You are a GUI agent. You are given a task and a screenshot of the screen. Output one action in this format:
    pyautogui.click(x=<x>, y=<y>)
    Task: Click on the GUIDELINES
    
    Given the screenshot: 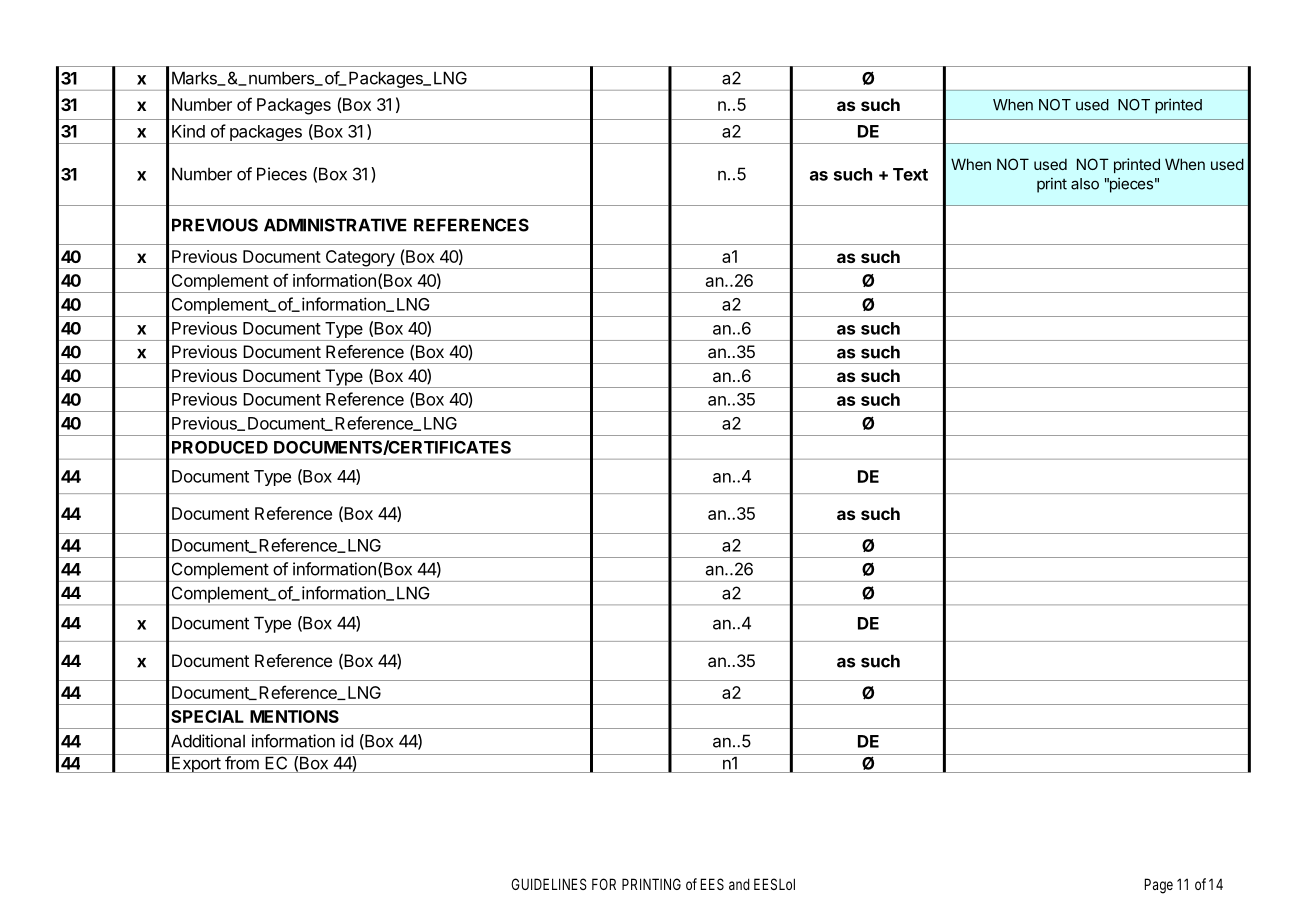 What is the action you would take?
    pyautogui.click(x=549, y=884)
